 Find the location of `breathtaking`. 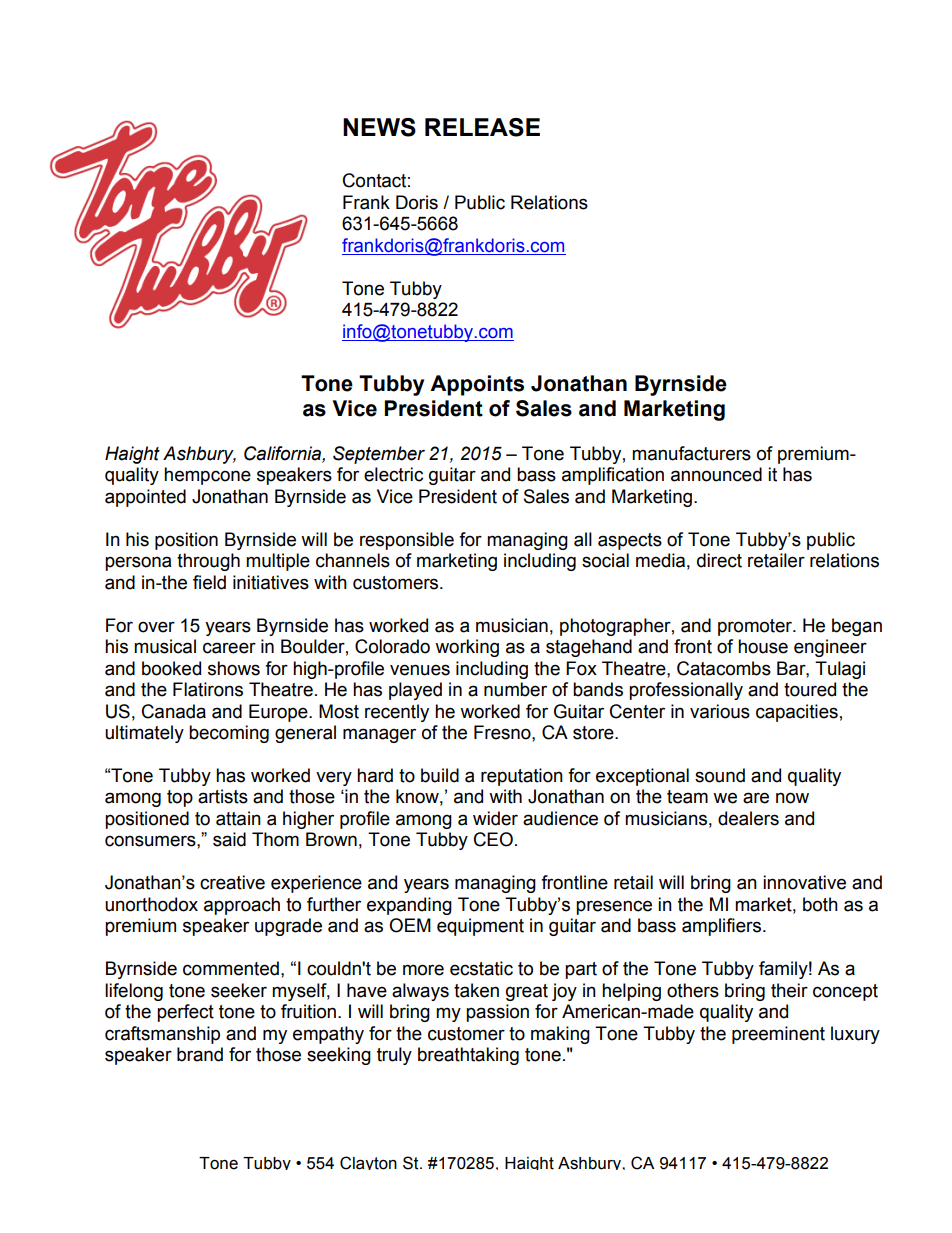

breathtaking is located at coordinates (468, 1056).
